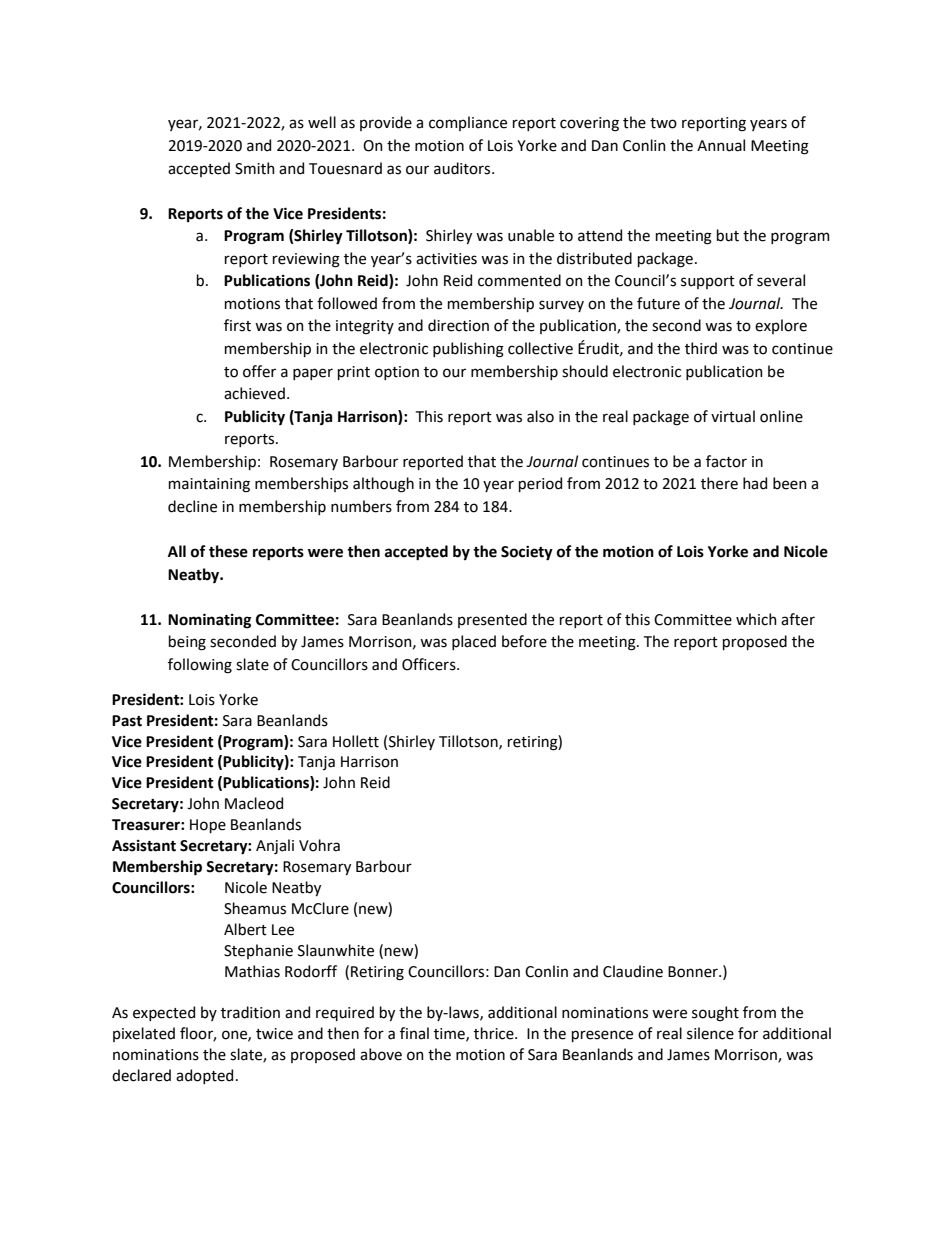  Describe the element at coordinates (204, 1076) in the image. I see `adopted` at that location.
